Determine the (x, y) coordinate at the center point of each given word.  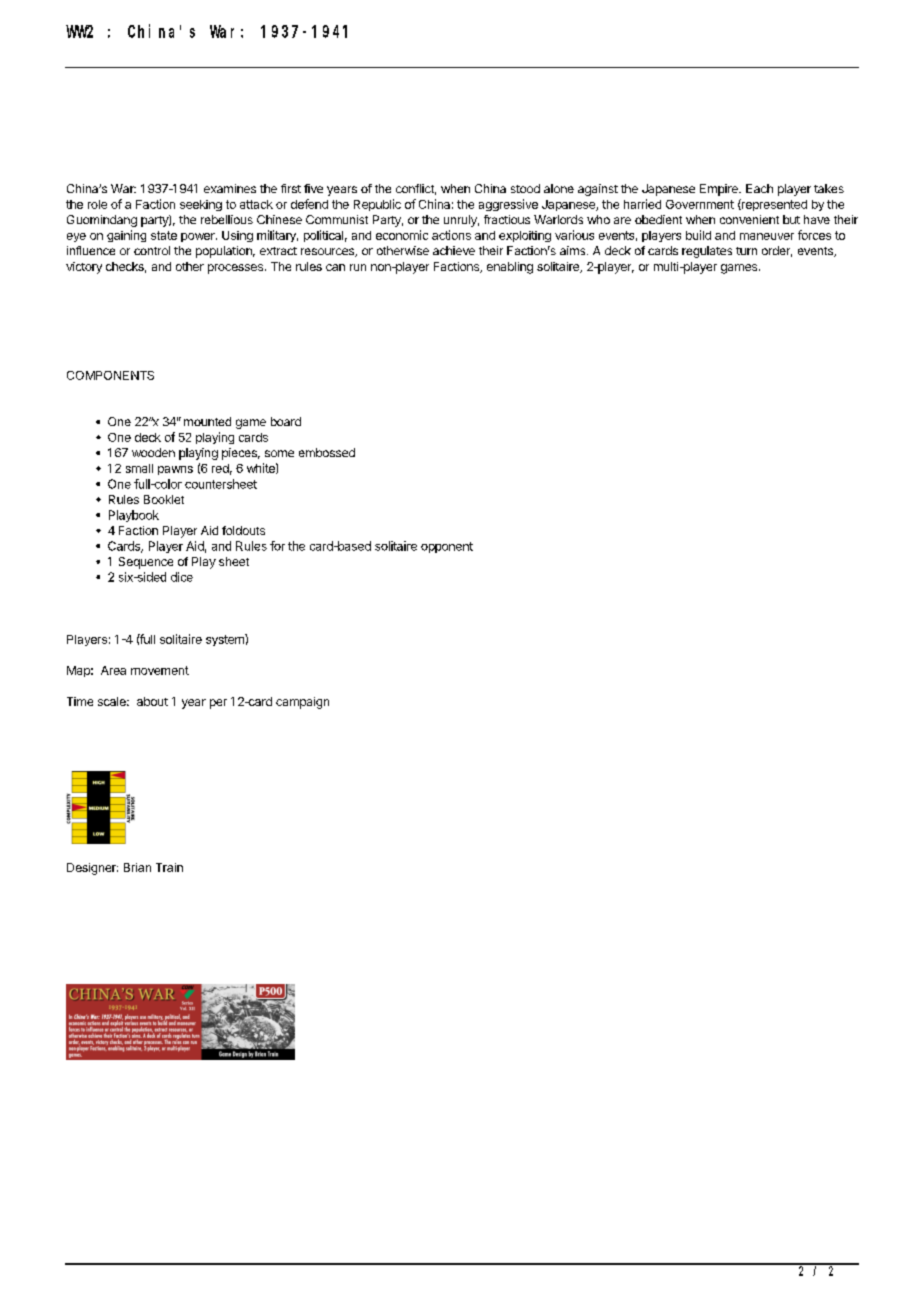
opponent (447, 547)
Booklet (164, 499)
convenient (749, 219)
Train (169, 867)
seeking (201, 205)
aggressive (508, 205)
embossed (327, 452)
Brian (137, 867)
